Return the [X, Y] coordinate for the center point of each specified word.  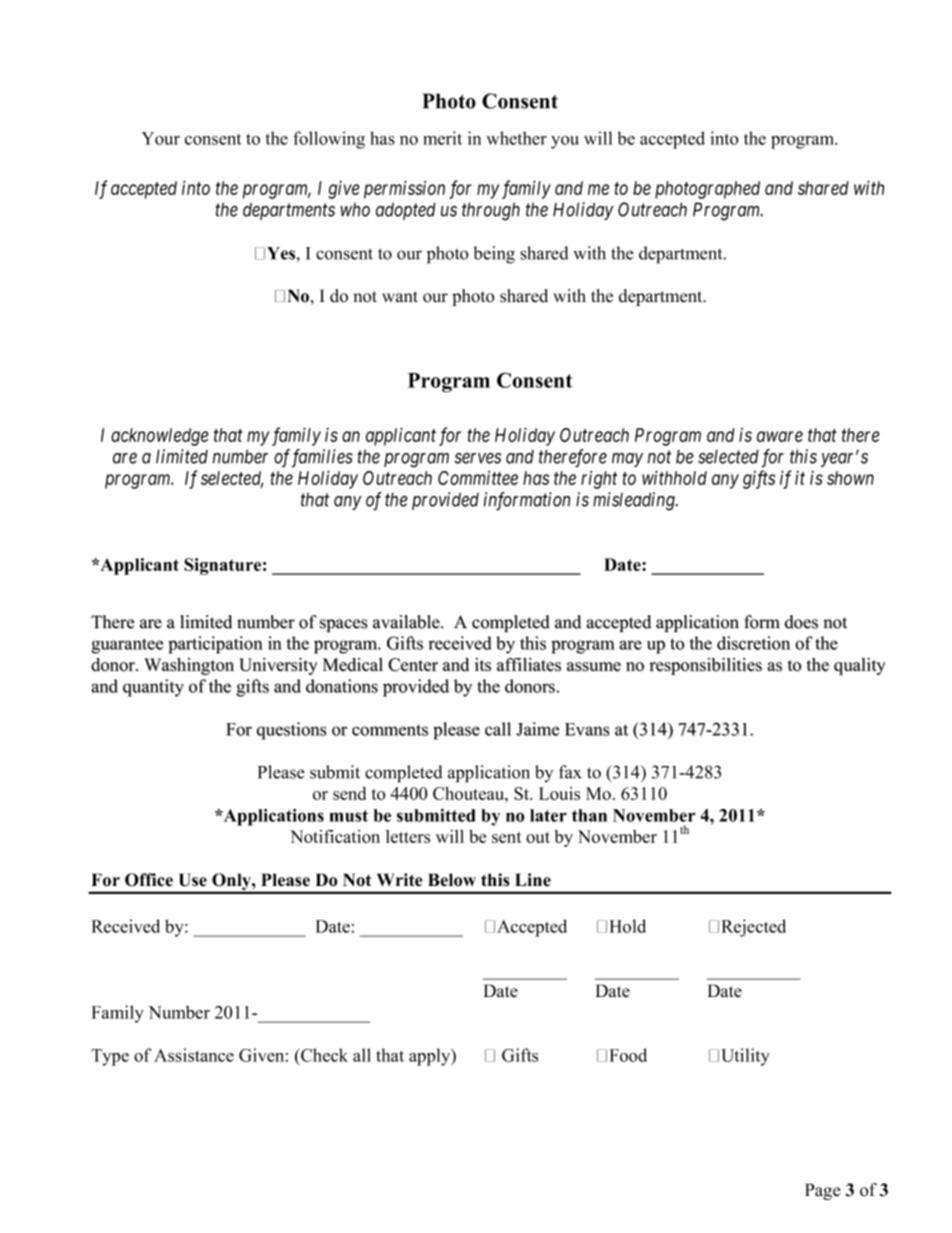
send [349, 793]
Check [323, 1055]
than [589, 815]
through [491, 211]
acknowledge [160, 437]
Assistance [194, 1055]
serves [478, 458]
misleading [635, 501]
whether [516, 138]
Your [161, 138]
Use [193, 880]
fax [570, 772]
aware [780, 436]
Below [452, 880]
